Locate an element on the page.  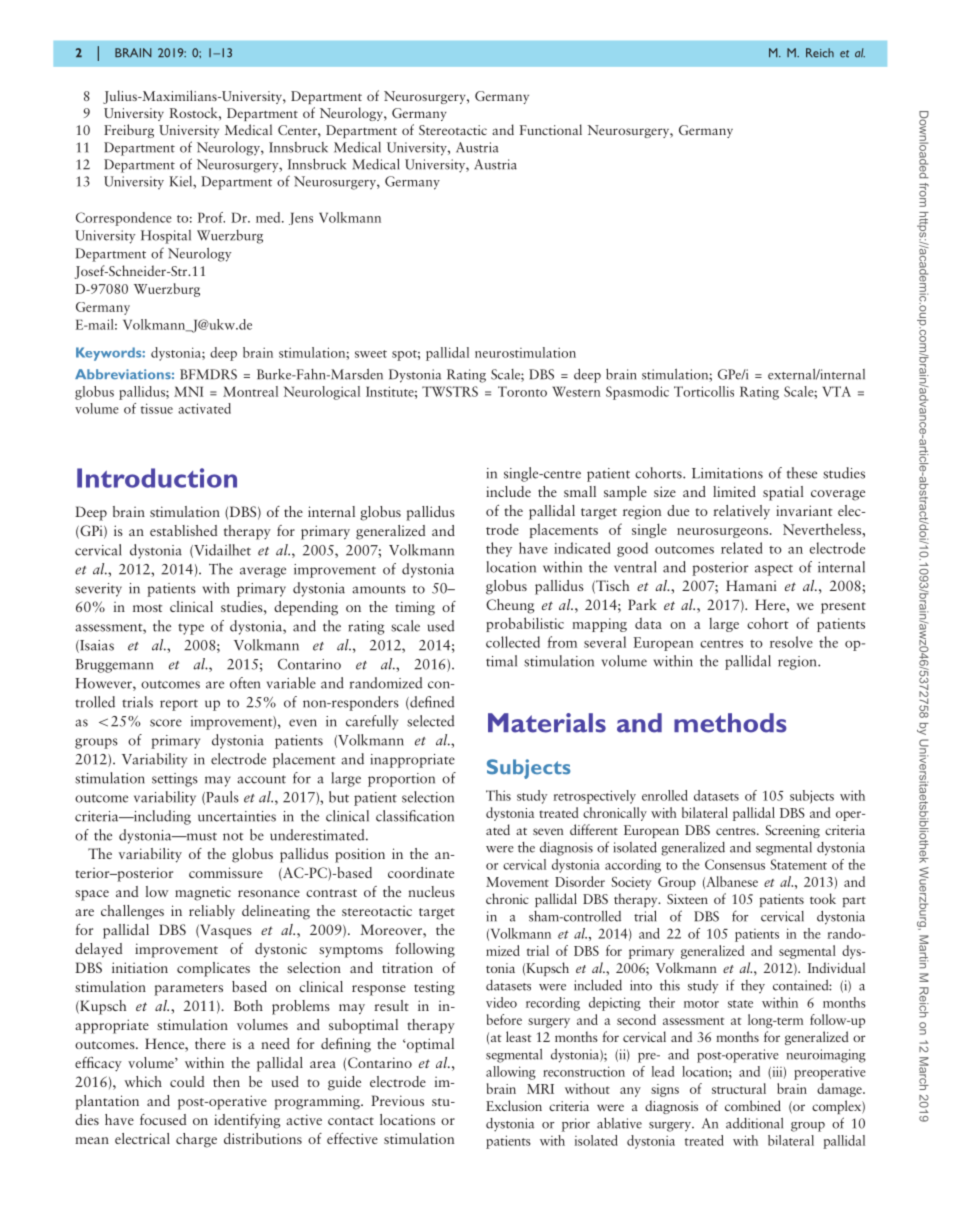
Functional is located at coordinates (551, 129).
